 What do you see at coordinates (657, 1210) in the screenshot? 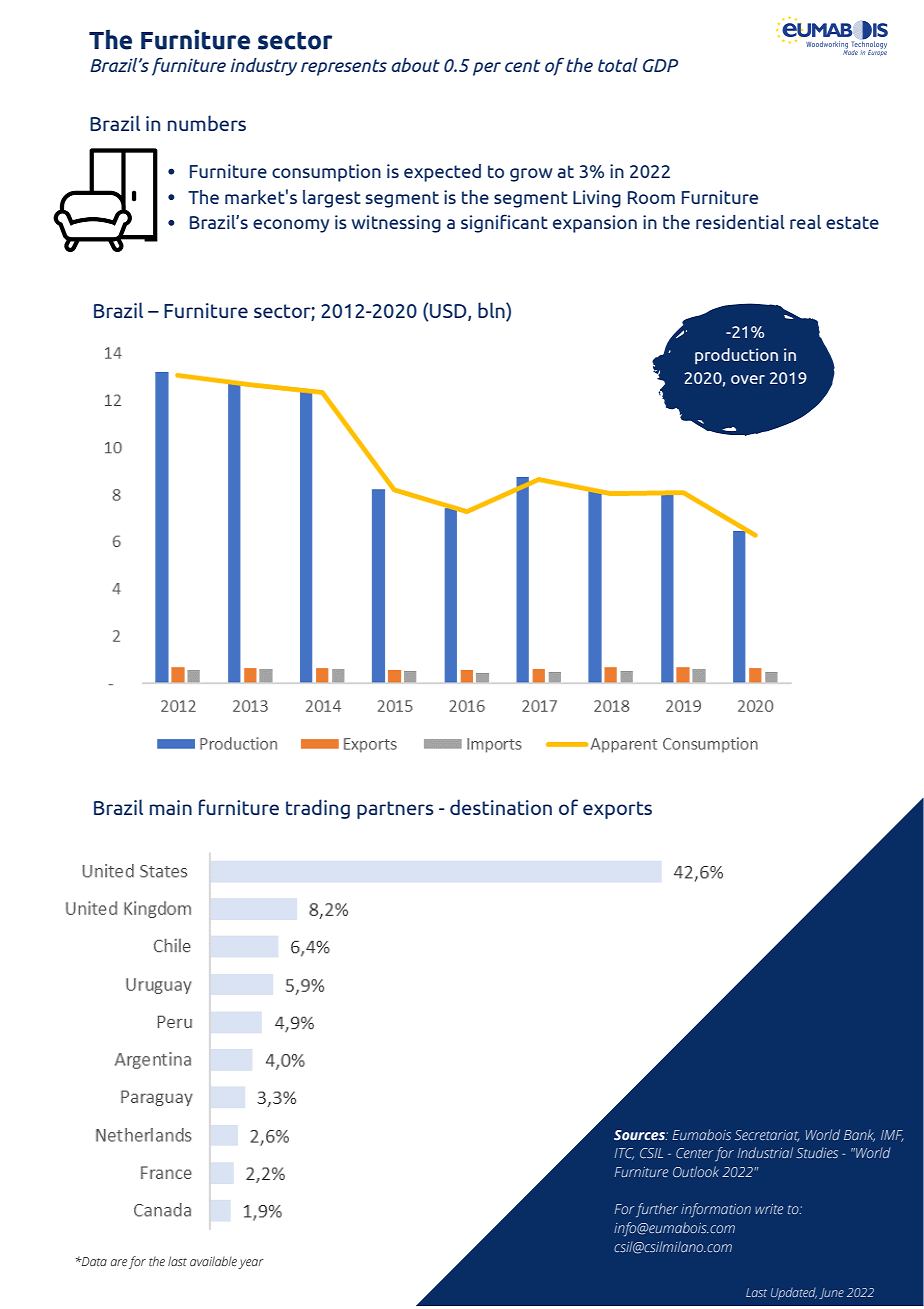
I see `further` at bounding box center [657, 1210].
